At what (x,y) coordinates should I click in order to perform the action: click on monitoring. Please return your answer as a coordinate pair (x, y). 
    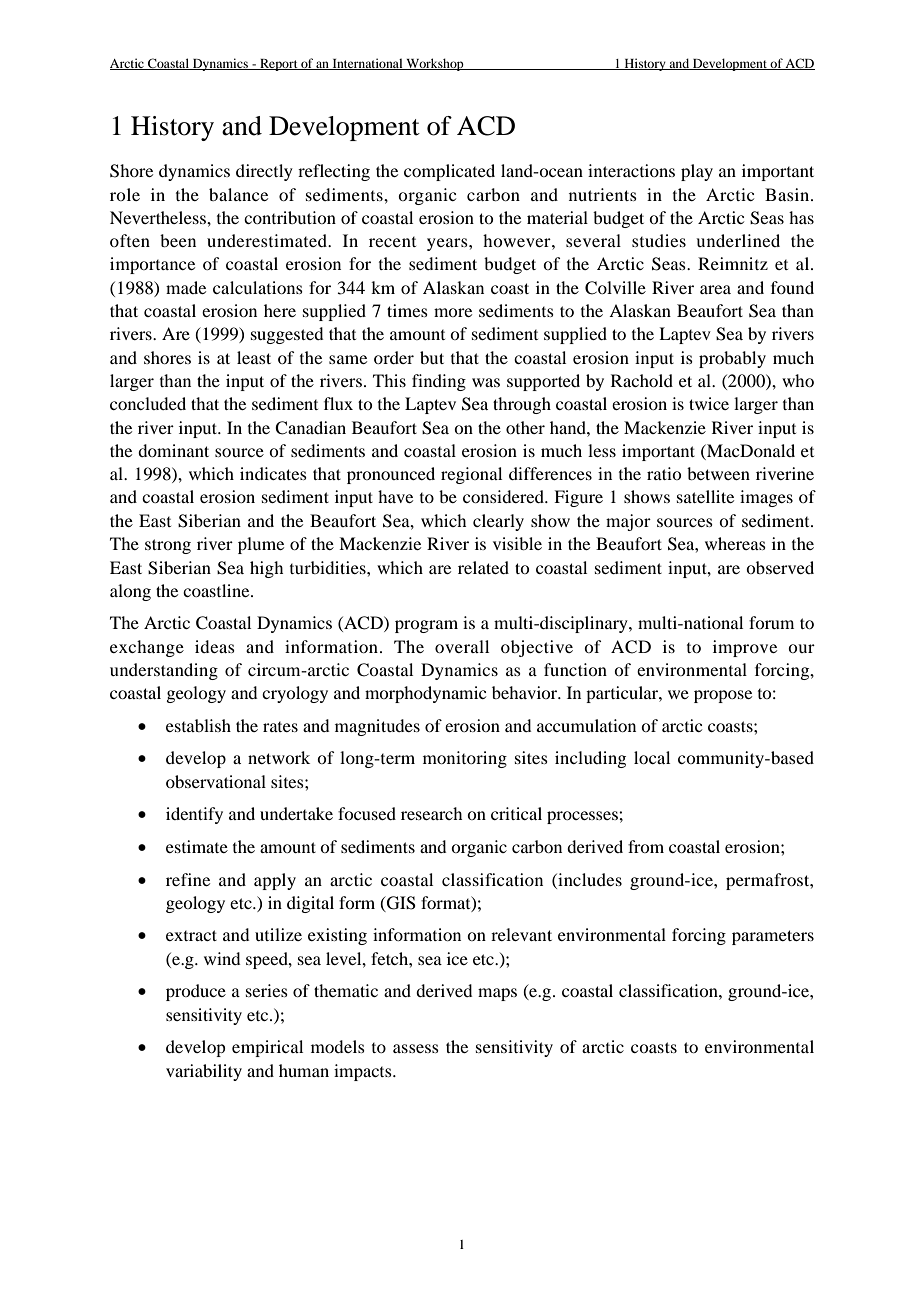
    Looking at the image, I should click on (465, 759).
